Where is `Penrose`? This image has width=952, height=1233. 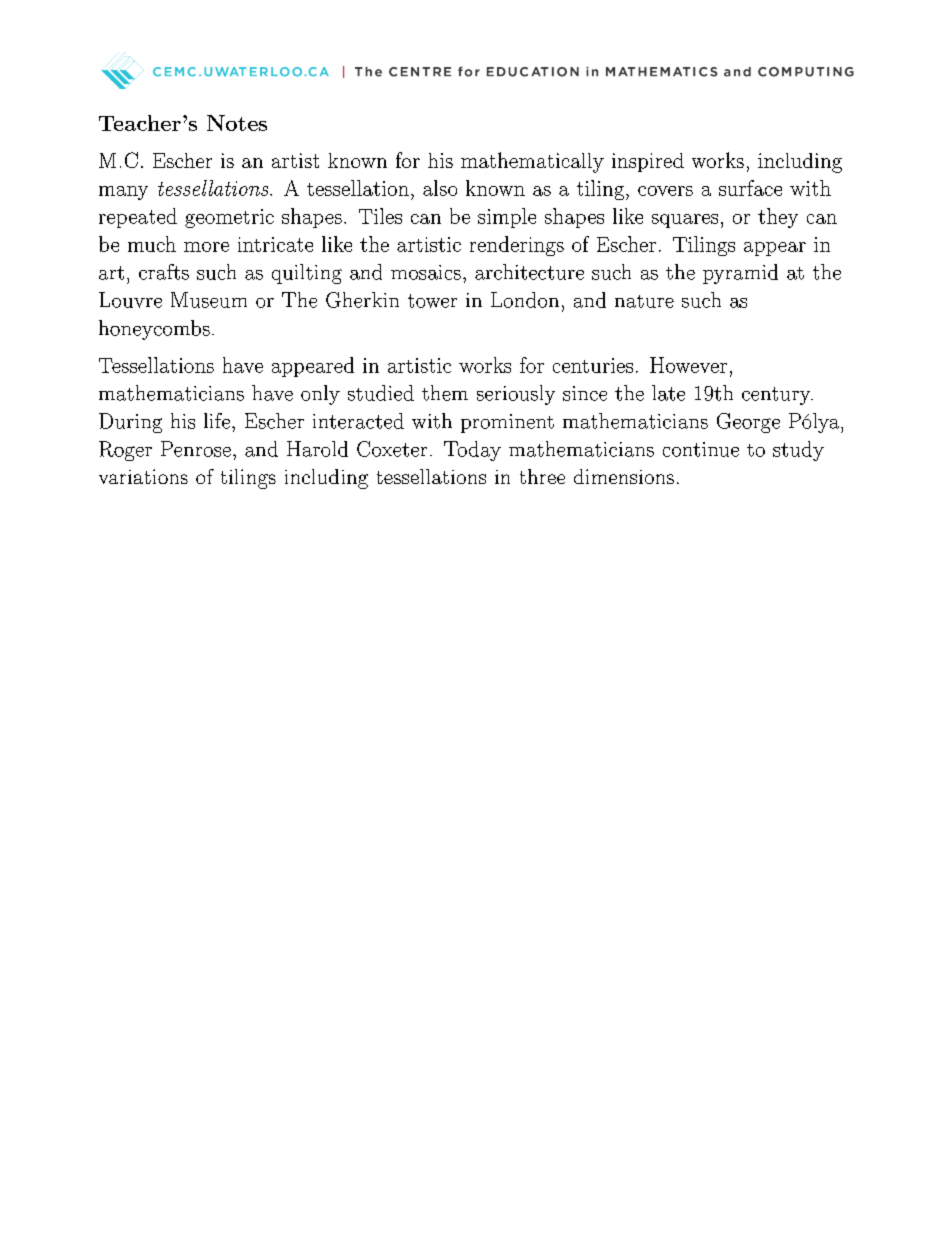 Penrose is located at coordinates (196, 449).
